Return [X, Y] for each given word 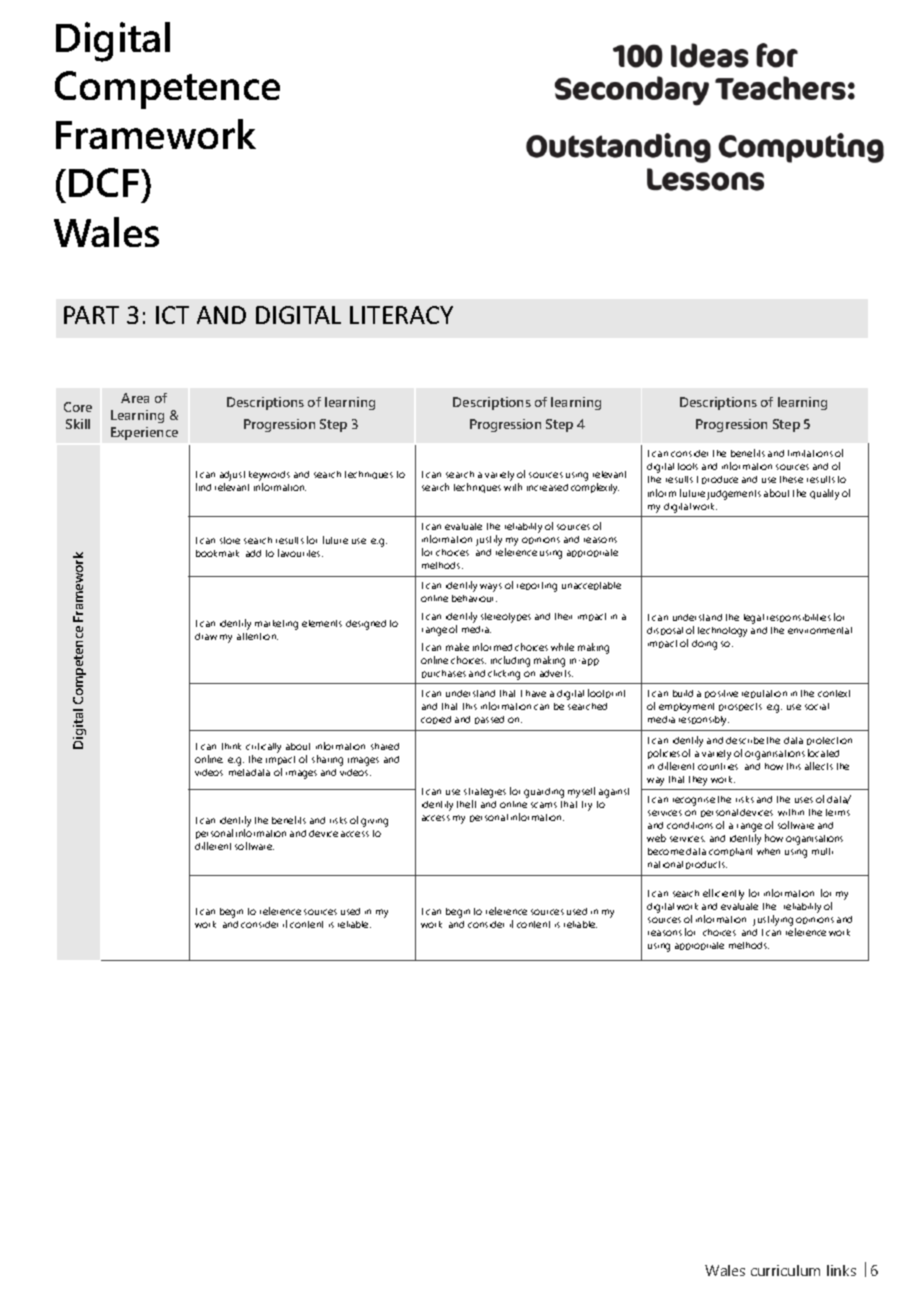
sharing [327, 760]
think [231, 746]
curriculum [785, 1270]
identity [437, 806]
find [203, 487]
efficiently [723, 894]
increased [547, 487]
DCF [105, 182]
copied [436, 720]
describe [745, 740]
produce [720, 480]
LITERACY [401, 315]
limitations [810, 453]
